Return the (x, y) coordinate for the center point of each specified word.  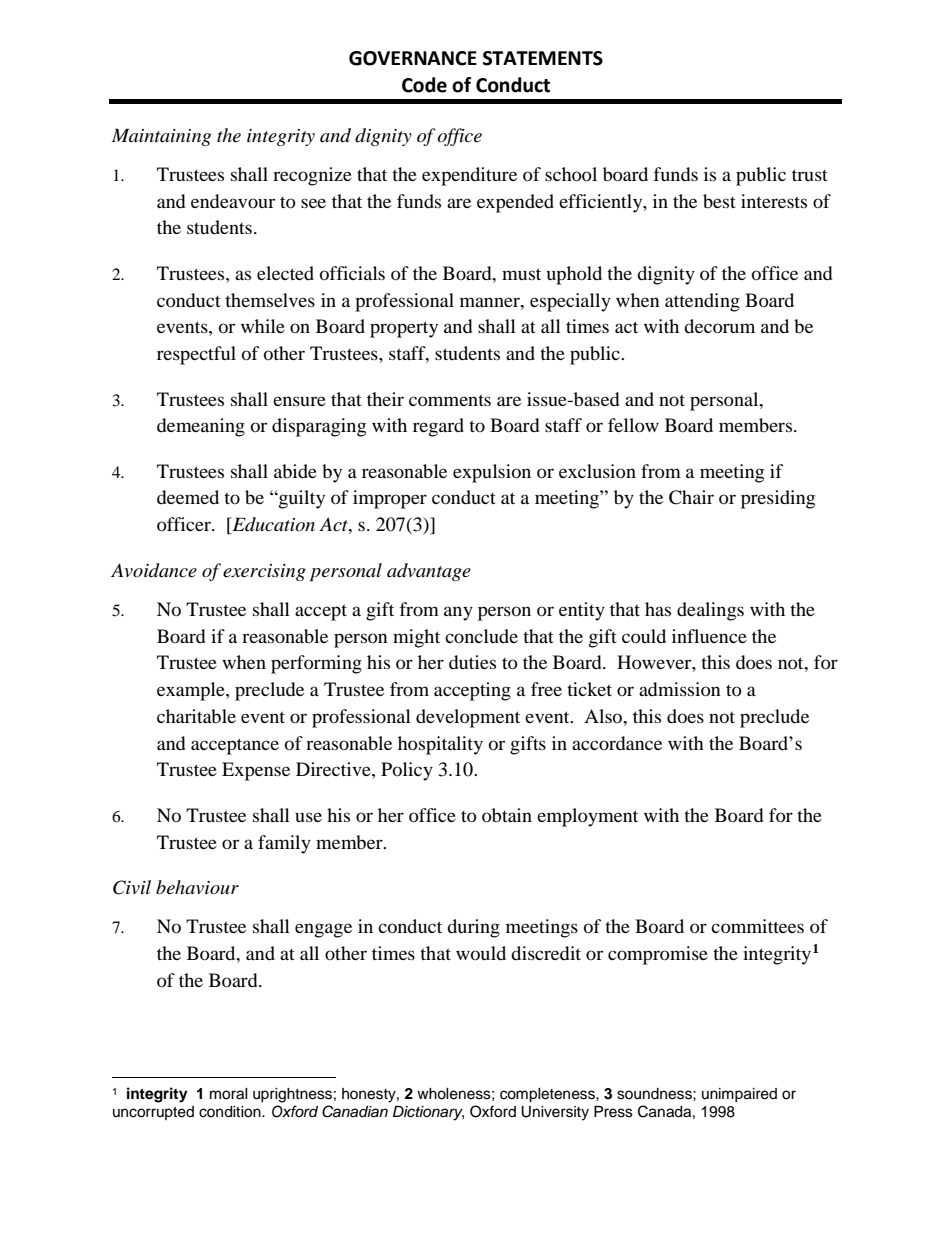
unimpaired (739, 1095)
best (719, 201)
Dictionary (428, 1113)
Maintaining (161, 137)
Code (424, 85)
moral (229, 1094)
